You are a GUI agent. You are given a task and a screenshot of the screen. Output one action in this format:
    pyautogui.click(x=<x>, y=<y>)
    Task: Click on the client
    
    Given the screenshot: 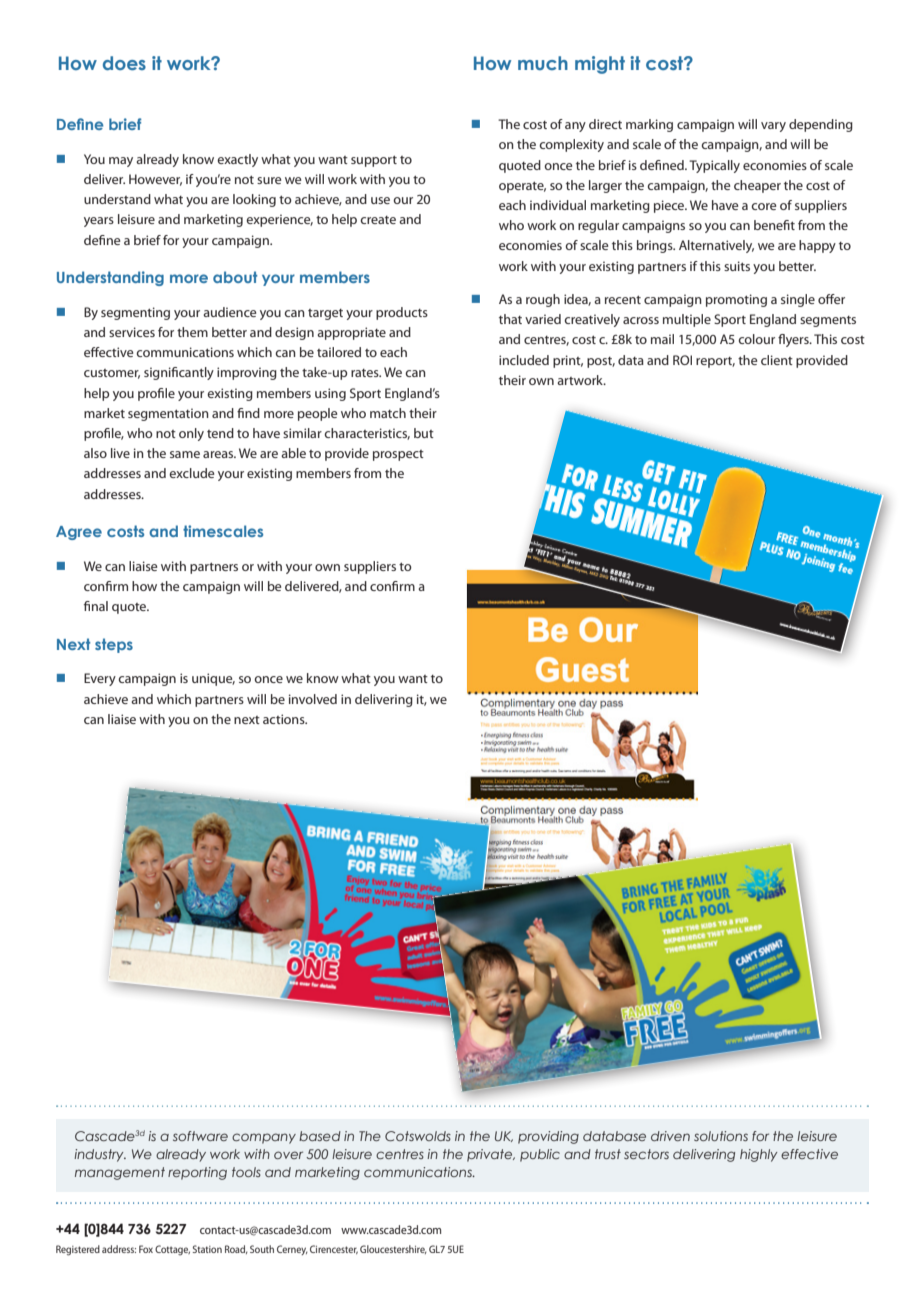 What is the action you would take?
    pyautogui.click(x=777, y=360)
